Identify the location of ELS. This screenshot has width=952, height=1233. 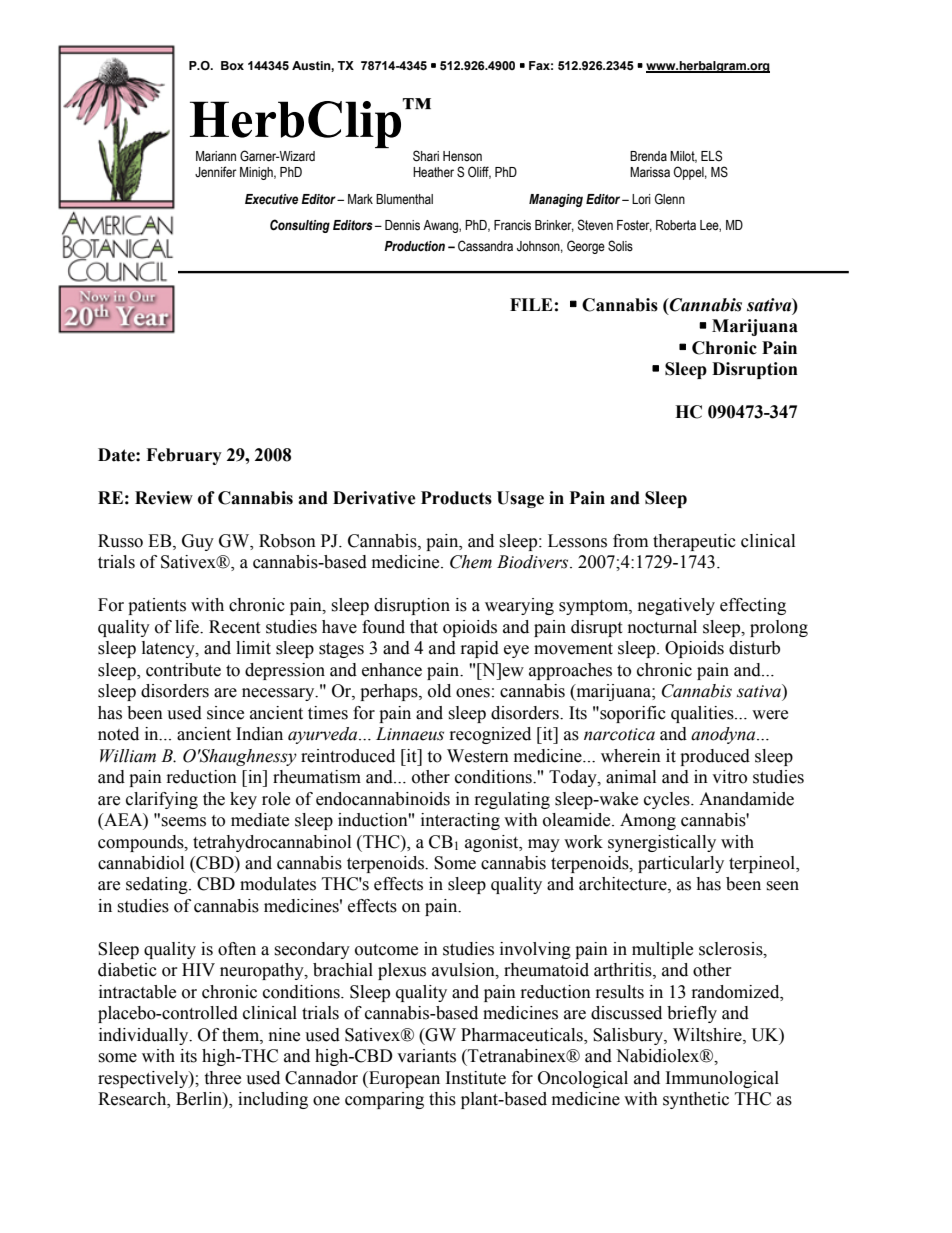
(711, 156).
